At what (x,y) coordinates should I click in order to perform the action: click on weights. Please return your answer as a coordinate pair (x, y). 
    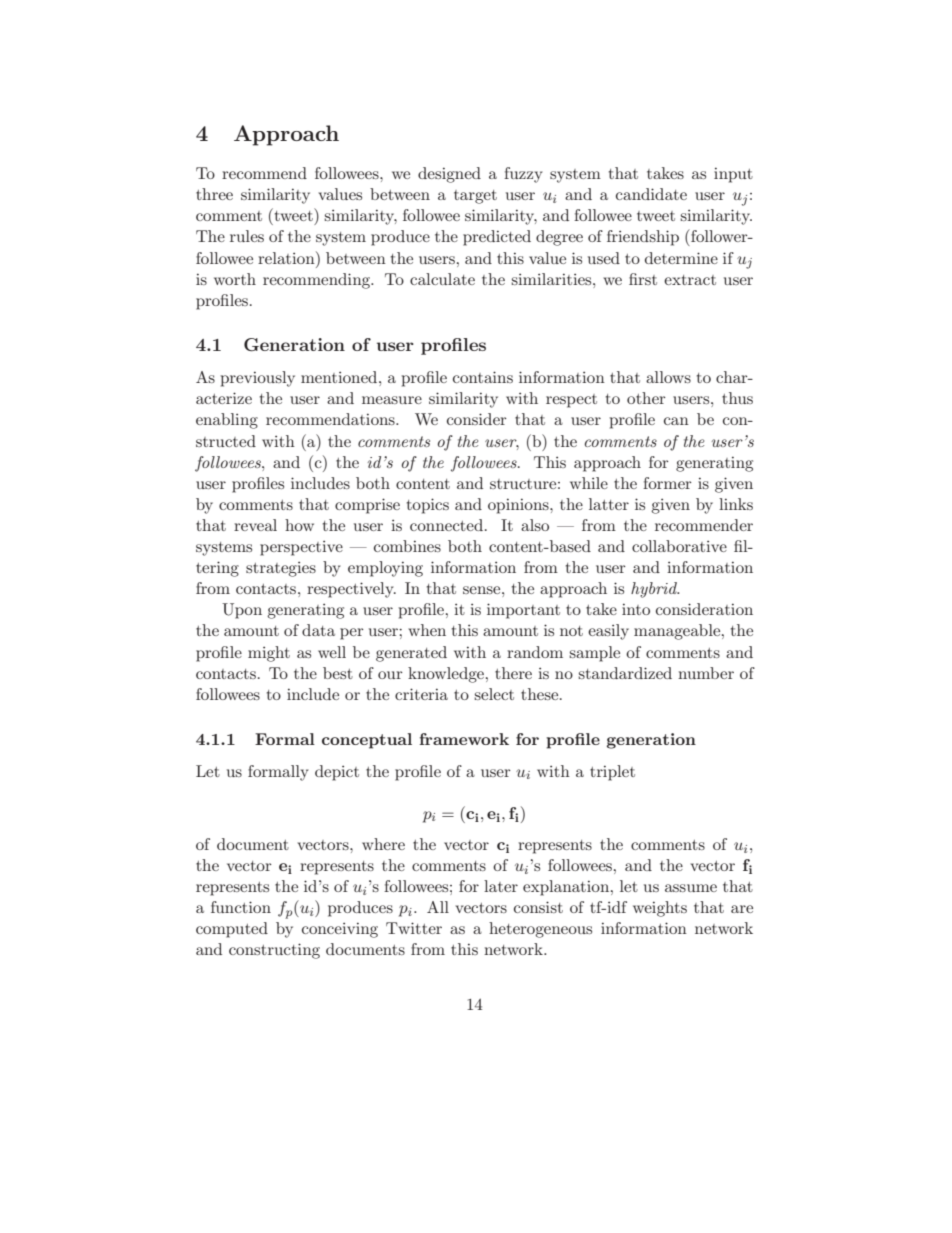
    Looking at the image, I should click on (660, 909).
